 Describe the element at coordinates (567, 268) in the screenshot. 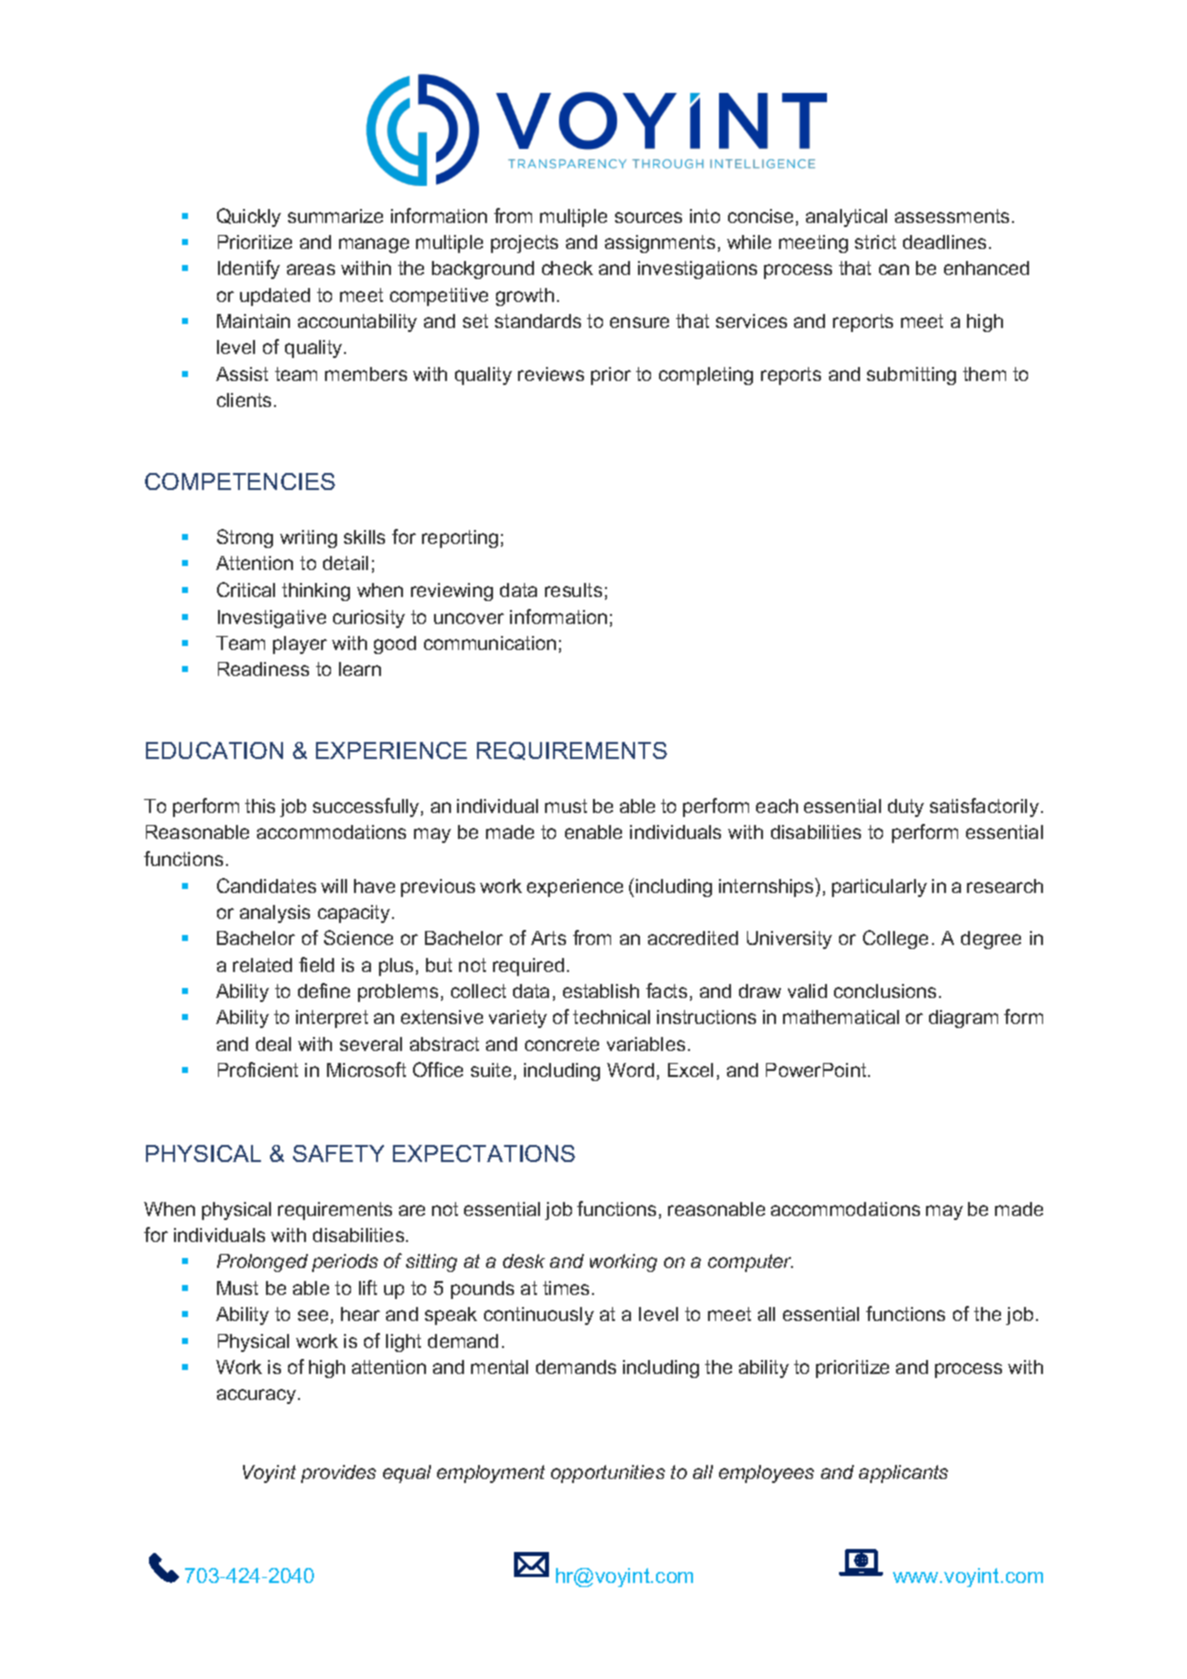

I see `check` at that location.
